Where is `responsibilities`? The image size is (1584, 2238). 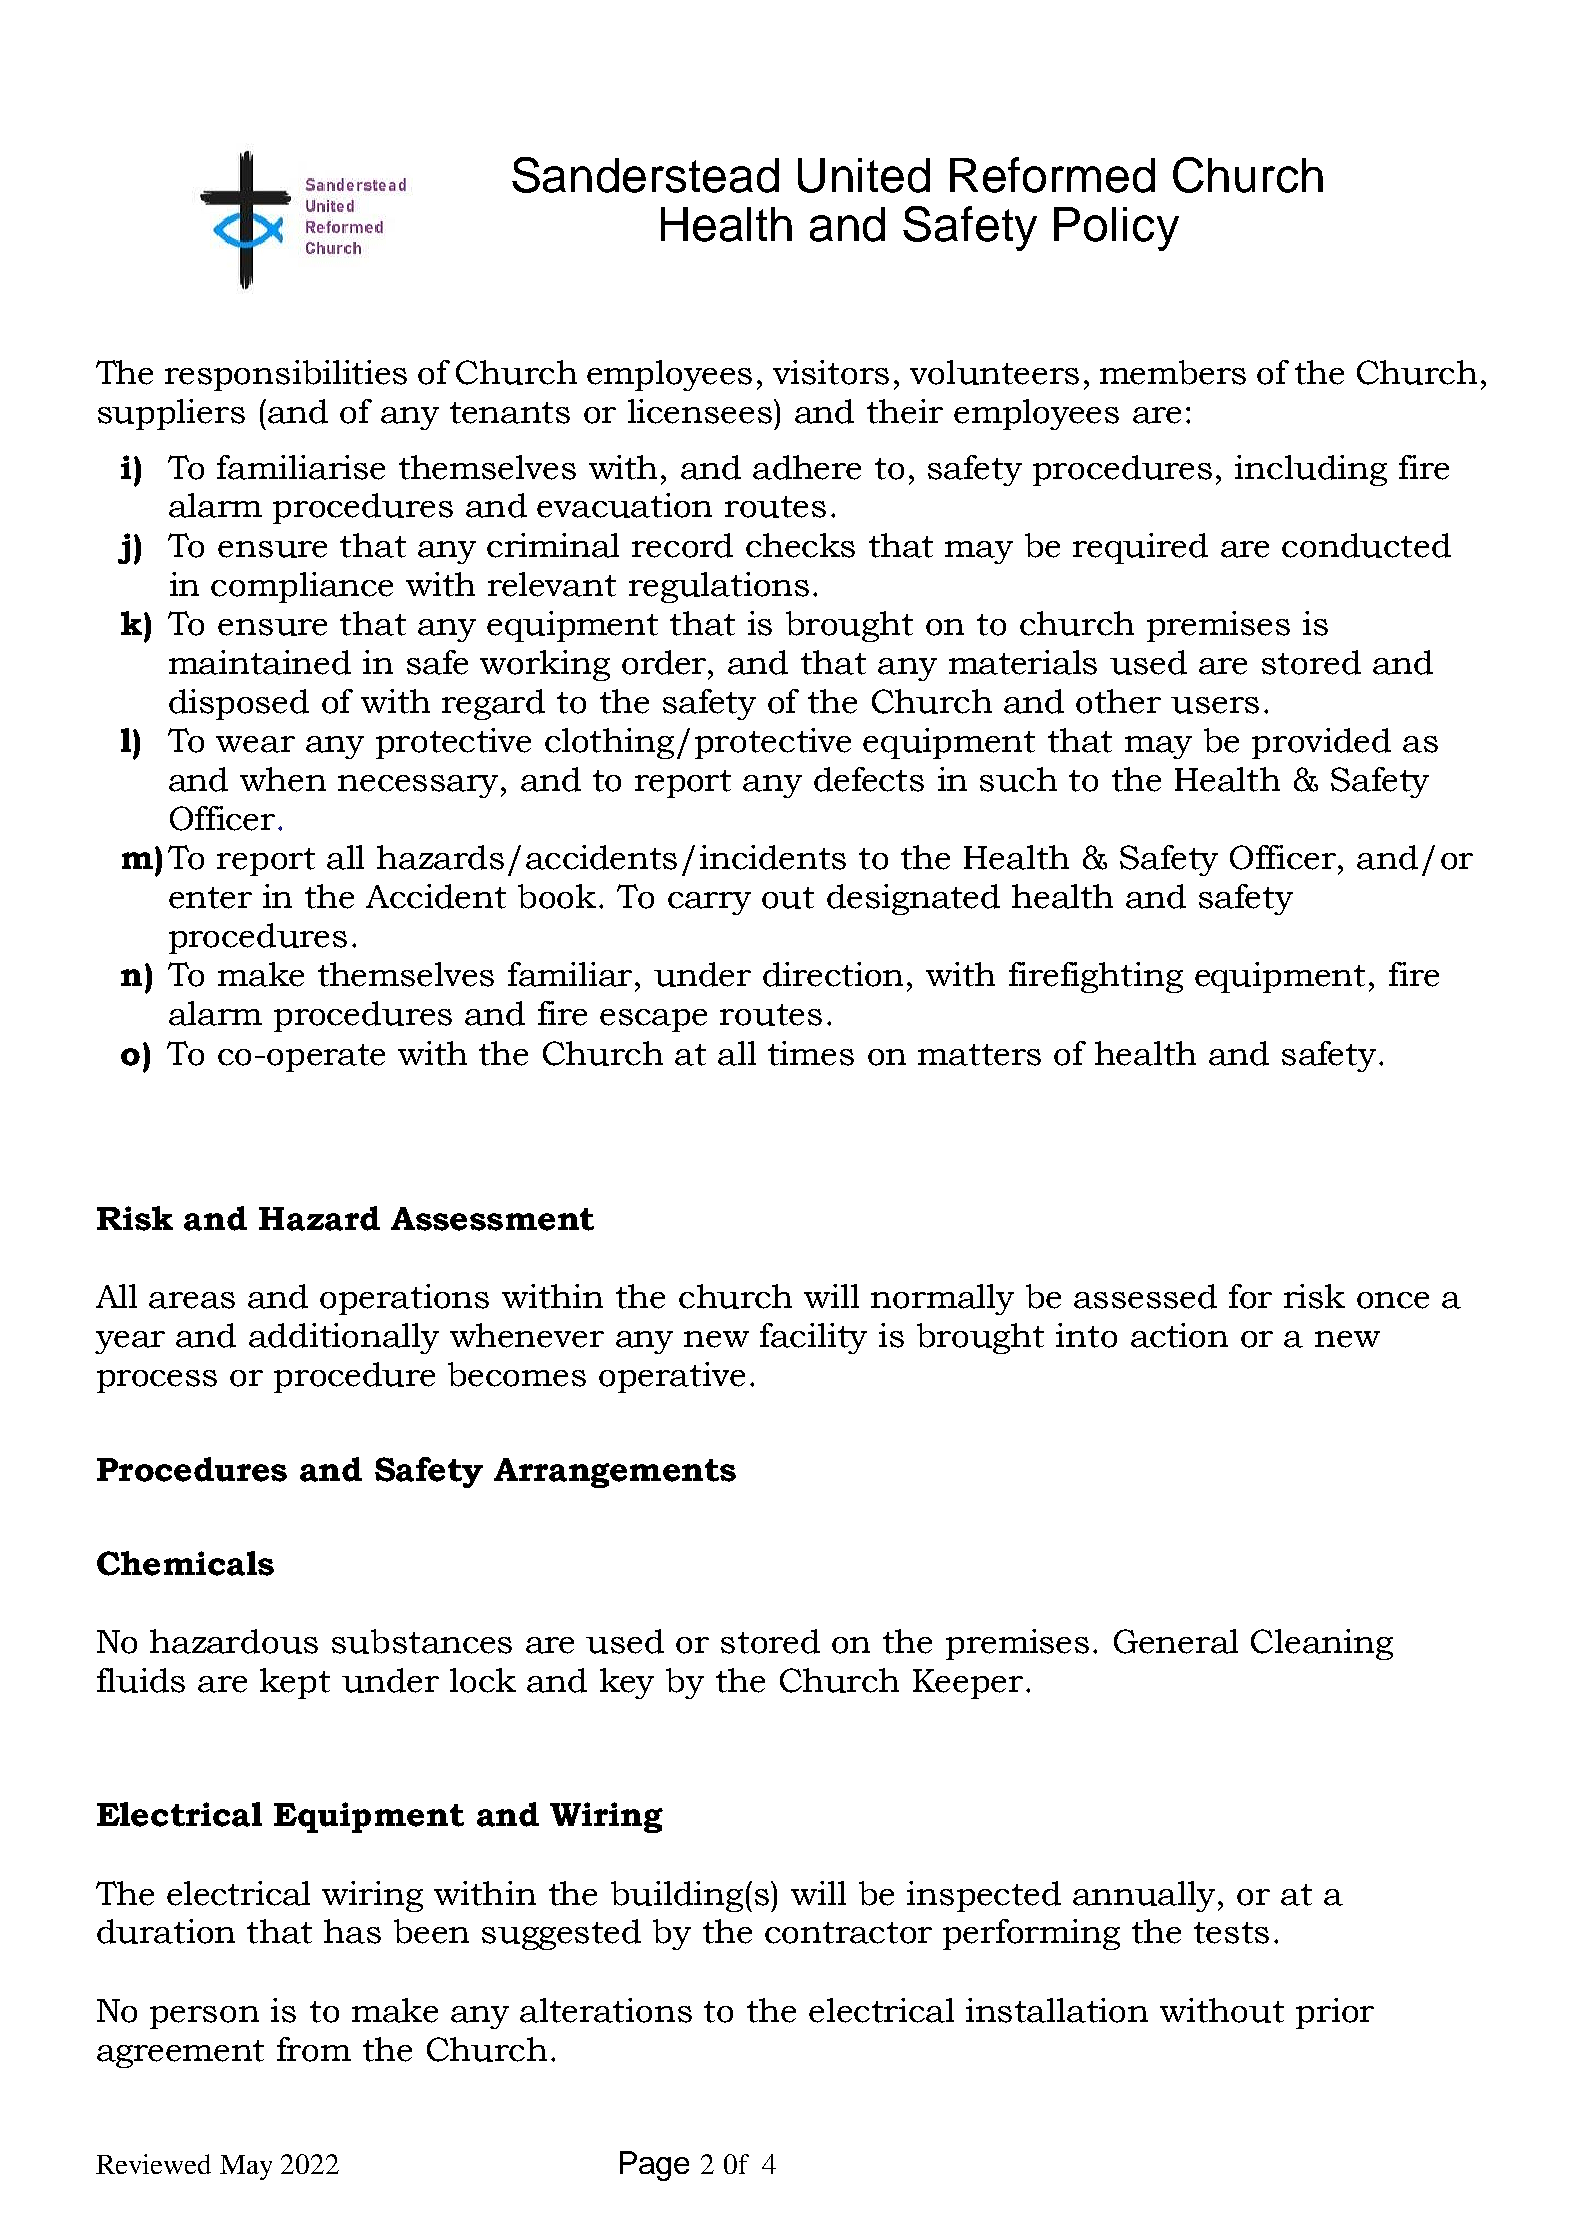
responsibilities is located at coordinates (286, 375).
